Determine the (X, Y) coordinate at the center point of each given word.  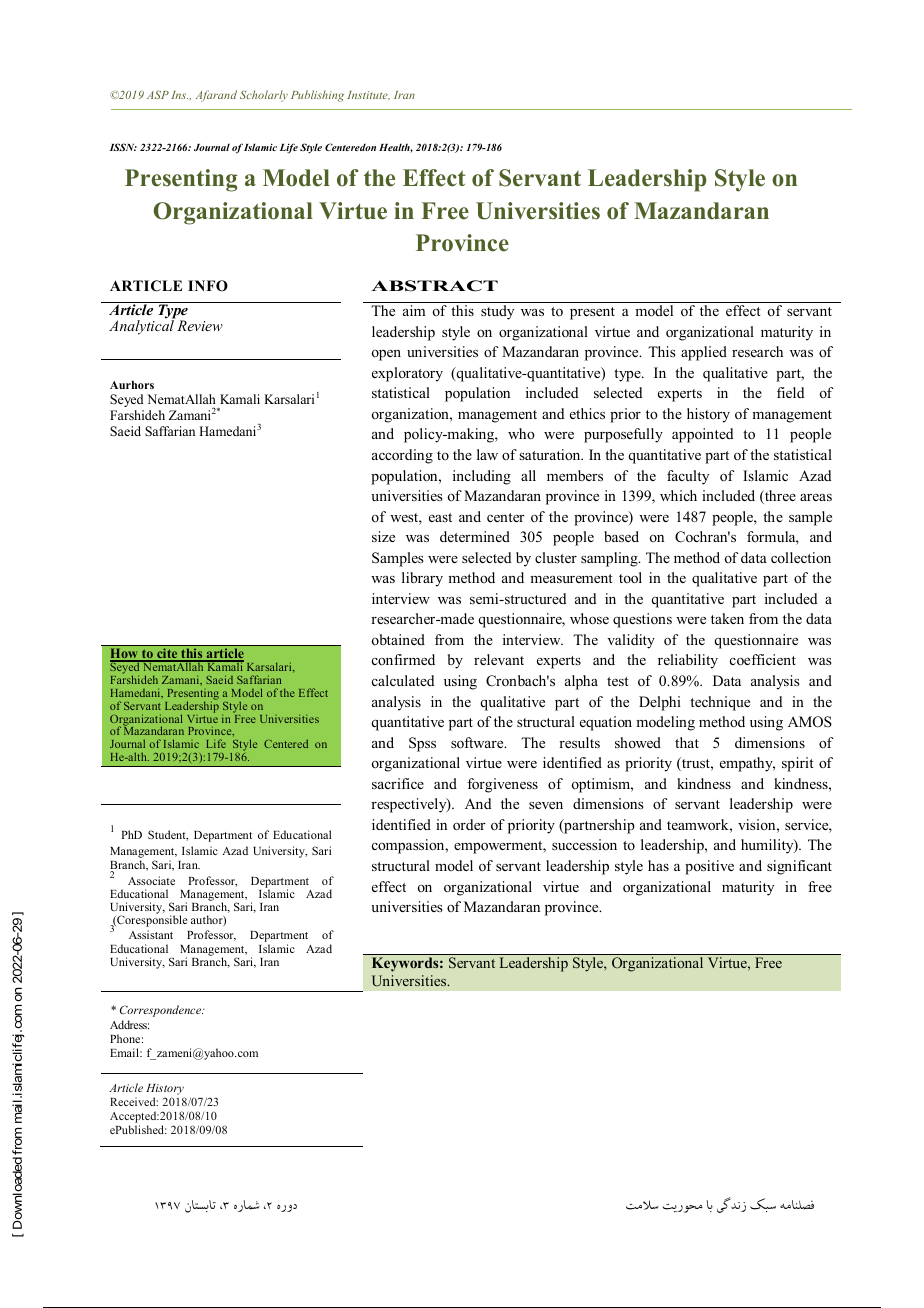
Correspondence (162, 1011)
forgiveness (502, 785)
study (497, 312)
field (791, 392)
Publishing (317, 96)
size (383, 536)
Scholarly (264, 96)
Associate (151, 880)
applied (704, 353)
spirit (798, 764)
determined (475, 536)
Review (199, 324)
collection (801, 557)
